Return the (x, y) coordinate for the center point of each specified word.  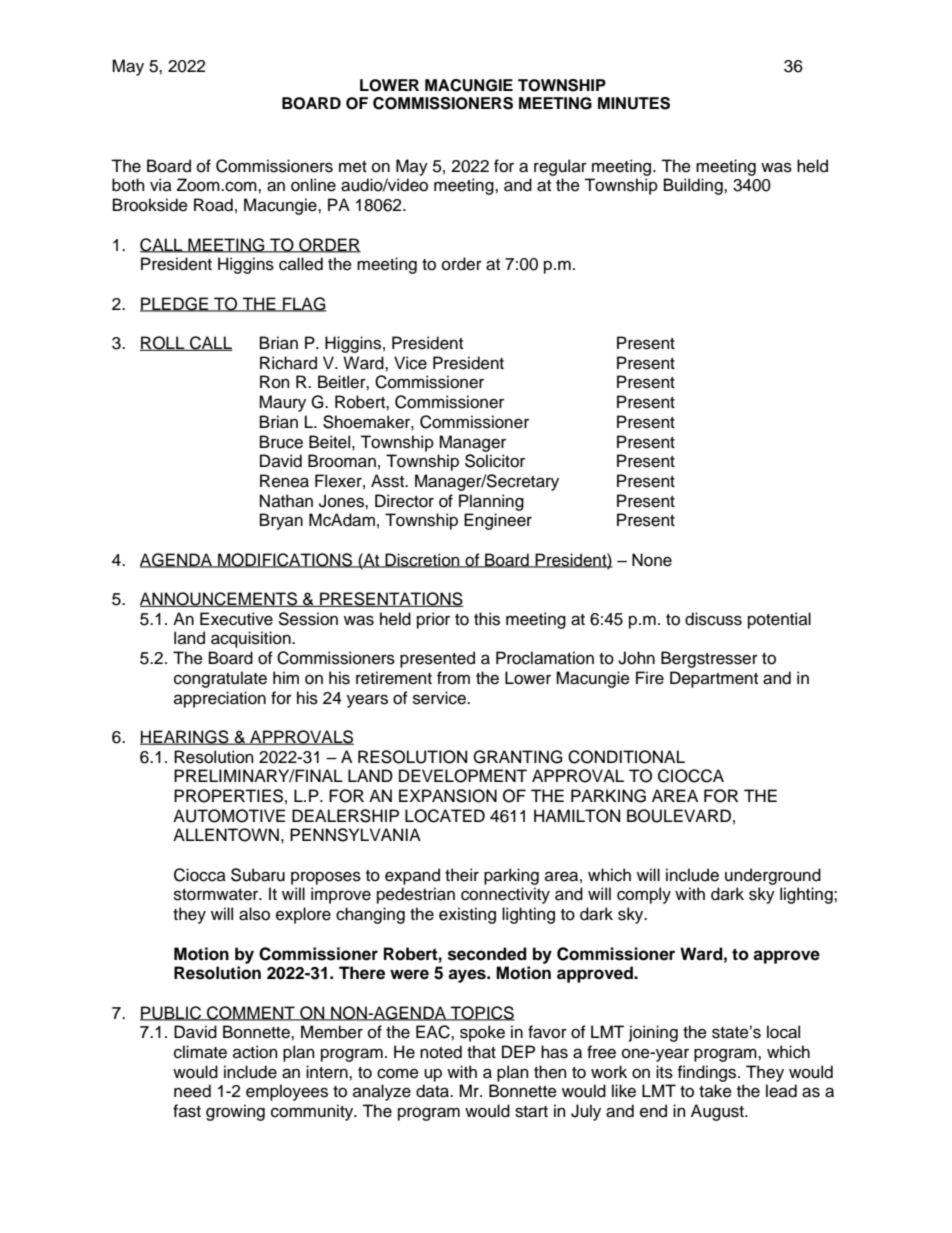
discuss (713, 619)
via (161, 184)
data (433, 1091)
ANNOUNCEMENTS (219, 599)
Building (694, 186)
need (192, 1091)
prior (433, 620)
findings (708, 1073)
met (353, 167)
